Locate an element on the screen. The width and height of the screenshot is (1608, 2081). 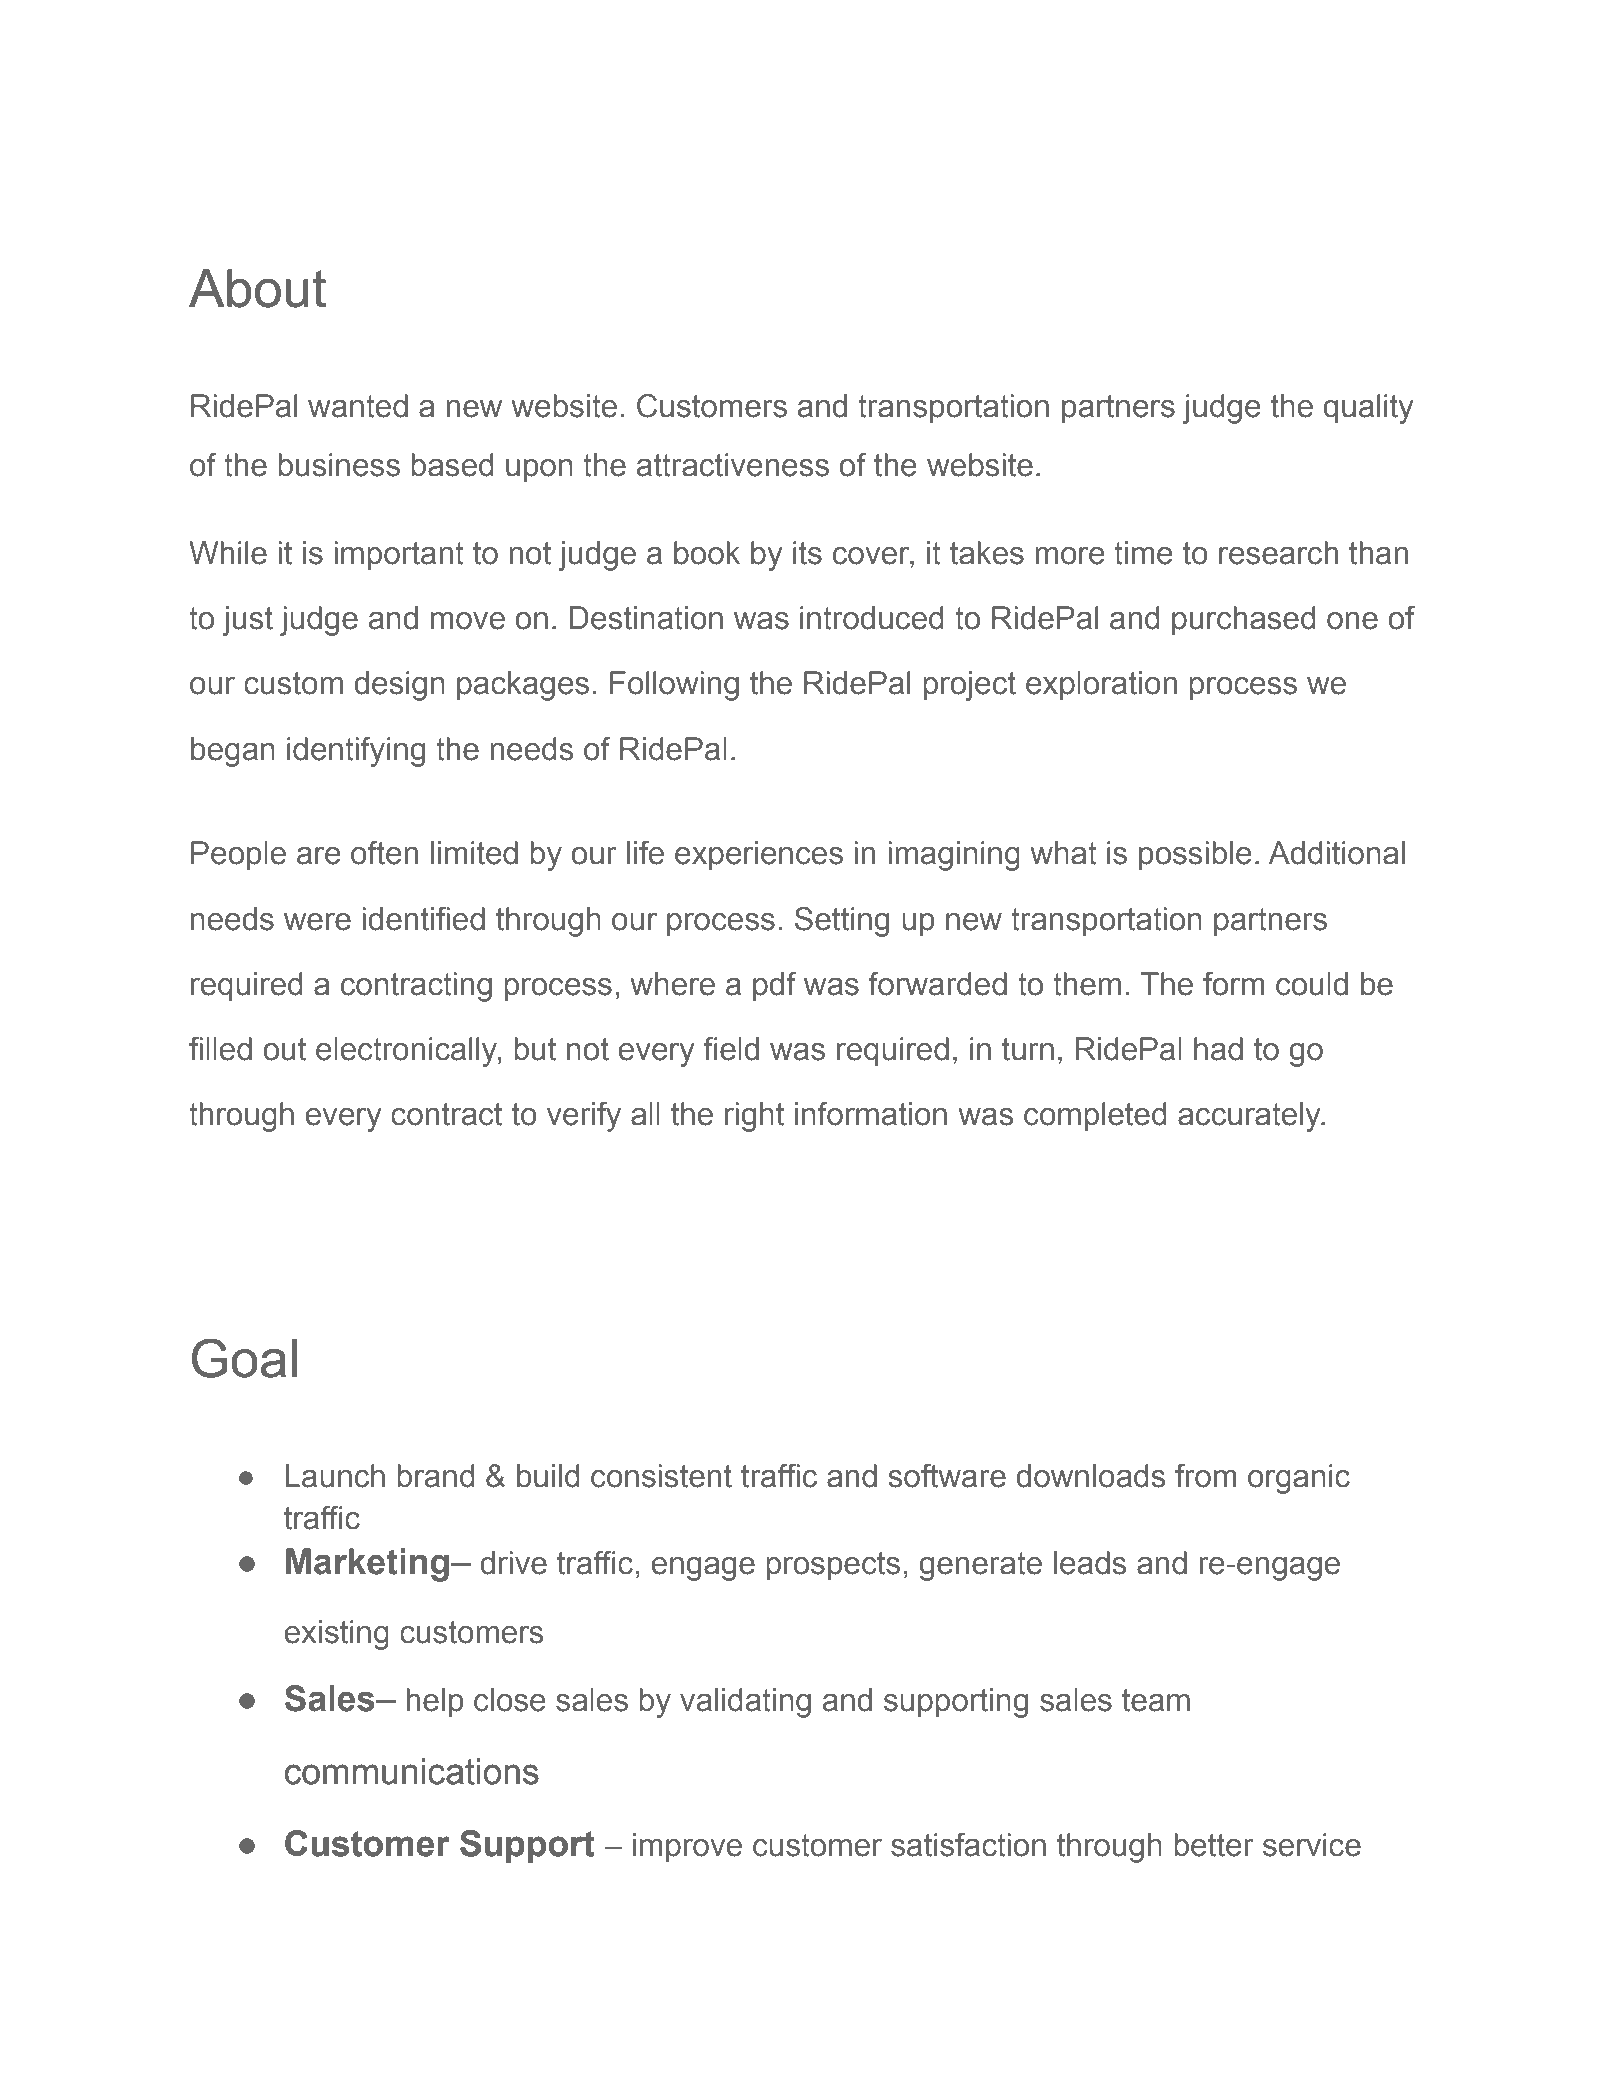
attractiveness is located at coordinates (733, 465).
